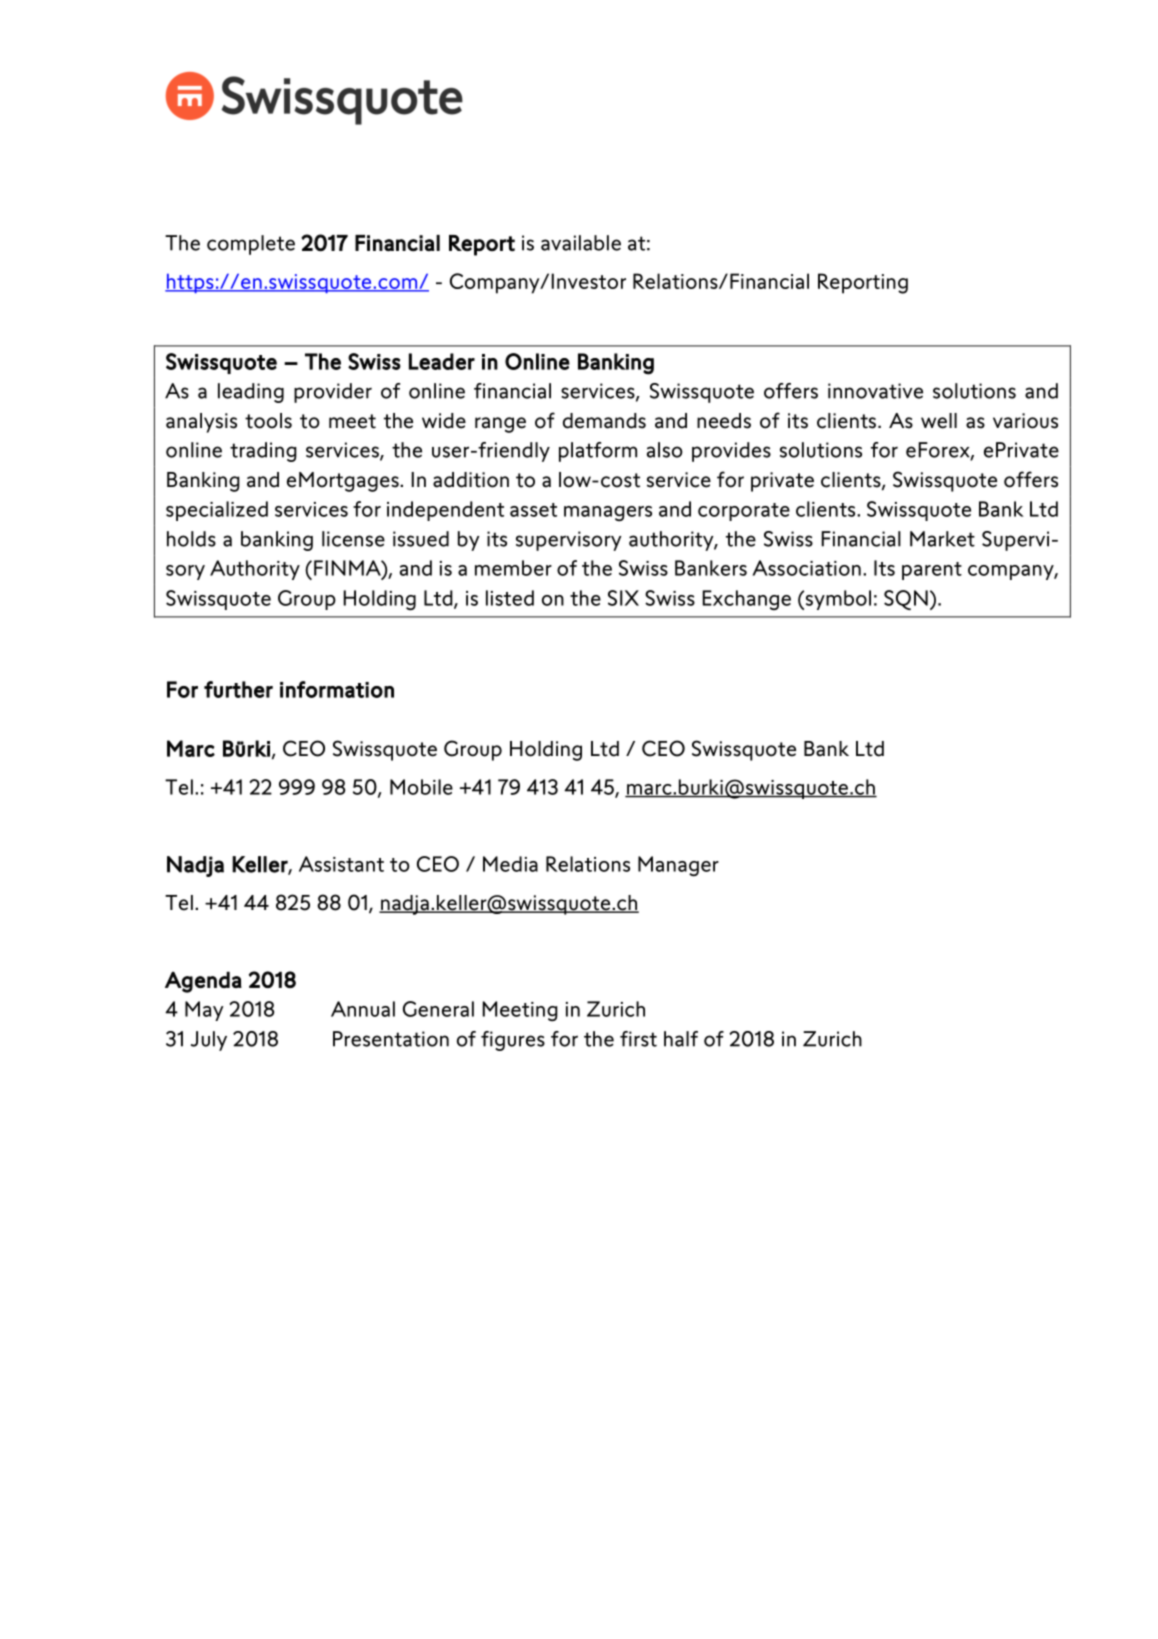 Image resolution: width=1158 pixels, height=1639 pixels. I want to click on SIX, so click(623, 598).
